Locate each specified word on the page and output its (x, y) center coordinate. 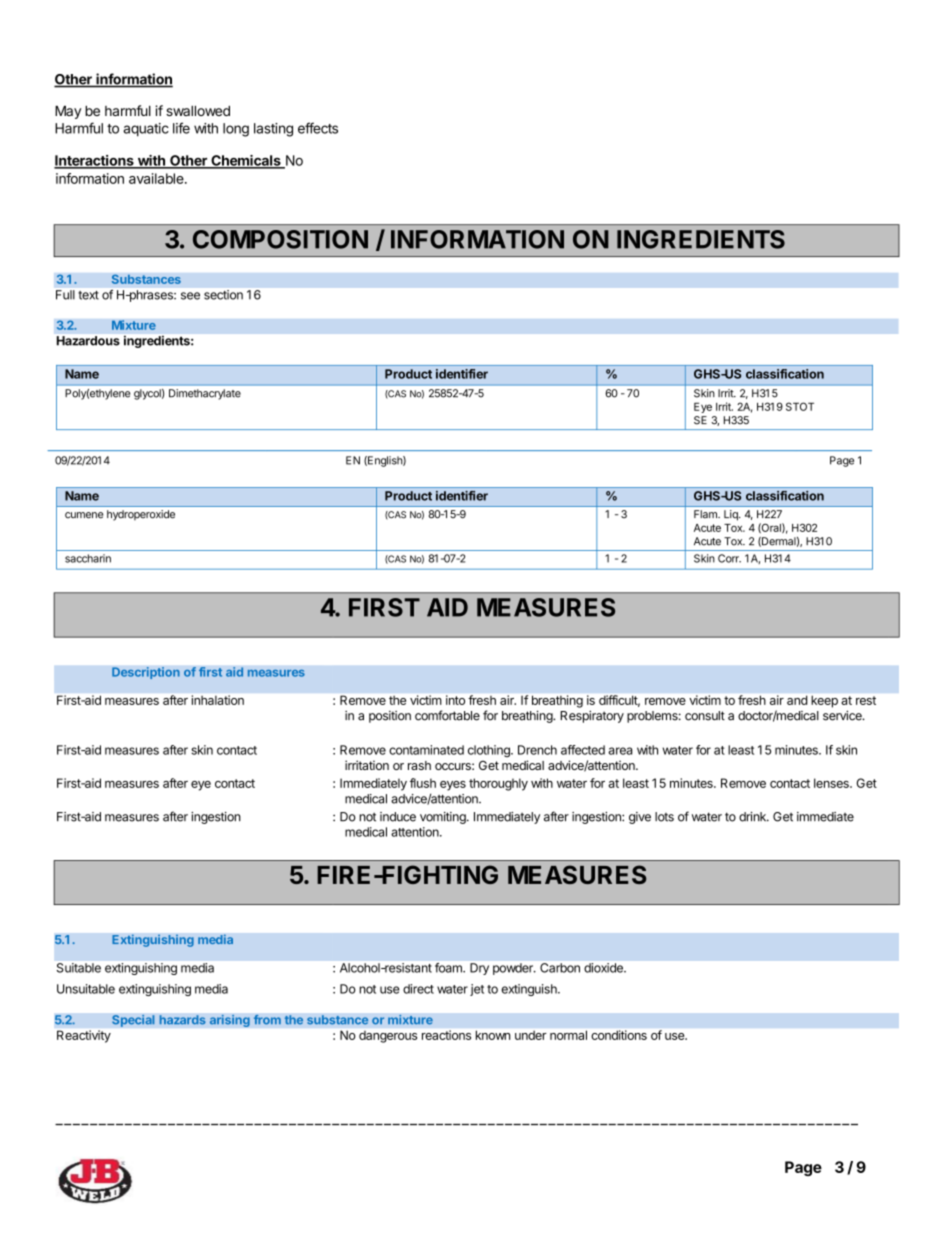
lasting (273, 130)
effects (318, 128)
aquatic (146, 130)
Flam (706, 514)
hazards (182, 1020)
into (455, 700)
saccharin (88, 558)
